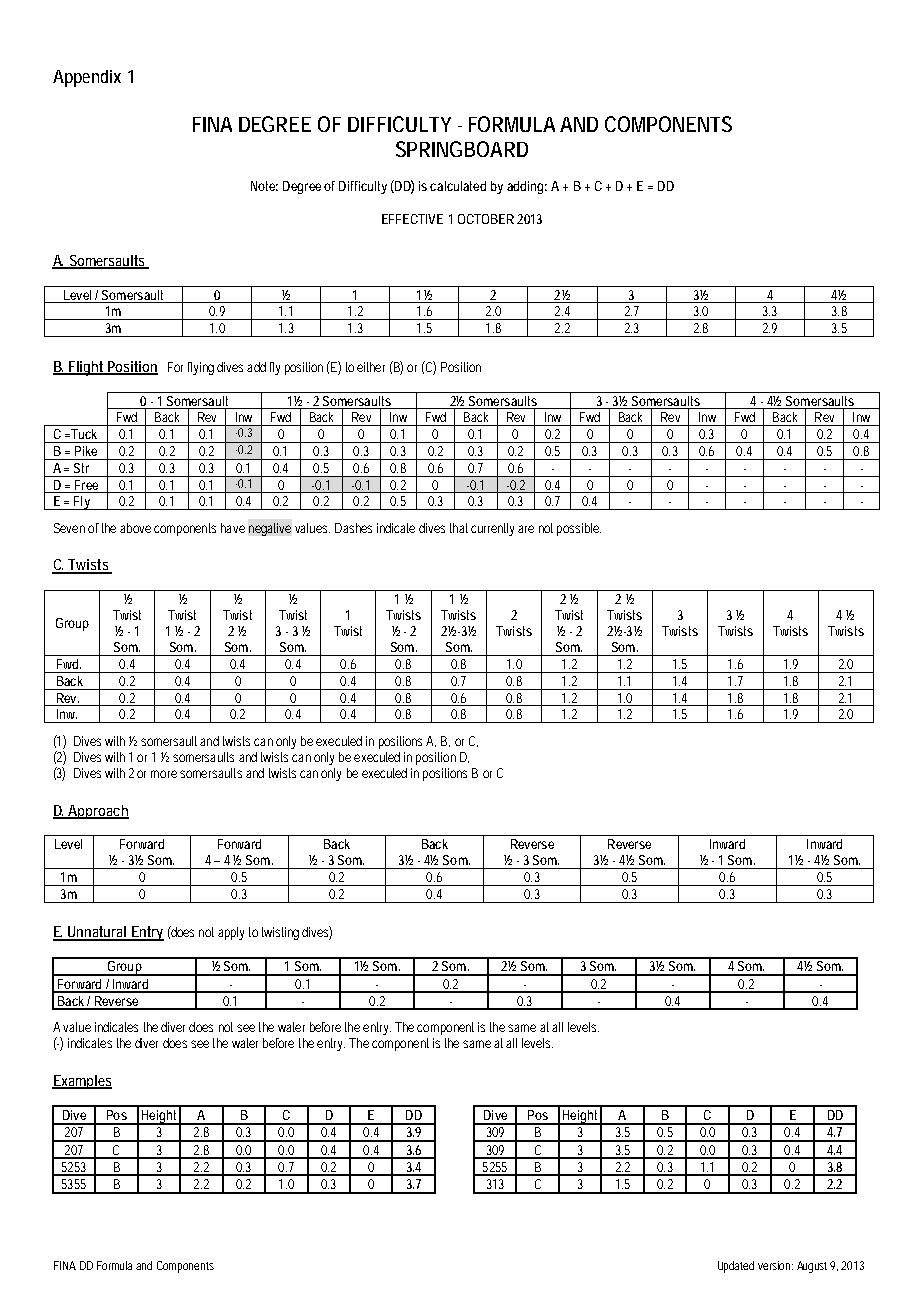 The image size is (924, 1308). Describe the element at coordinates (371, 367) in the document. I see `either` at that location.
